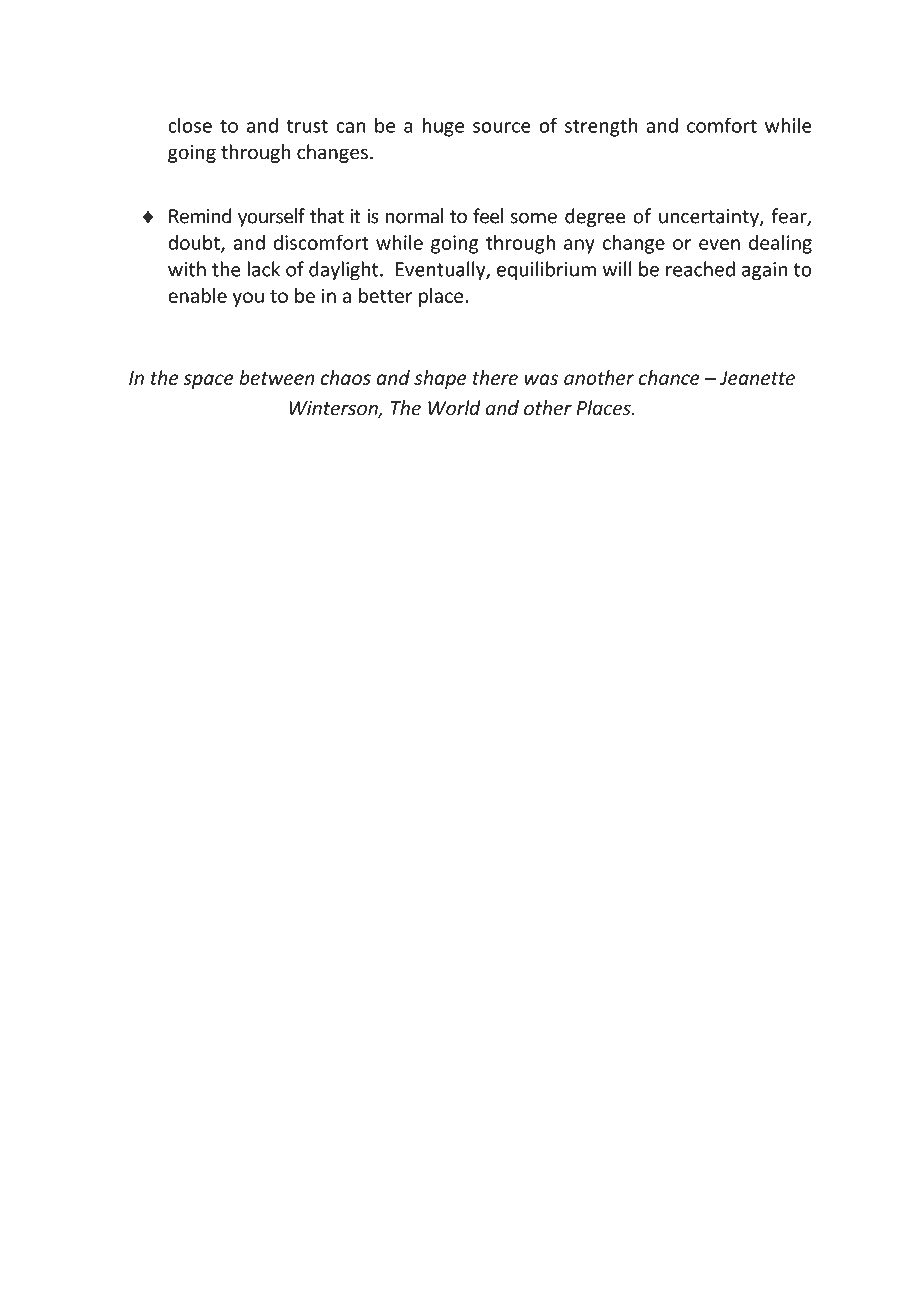 The width and height of the screenshot is (924, 1308). Describe the element at coordinates (208, 381) in the screenshot. I see `space` at that location.
